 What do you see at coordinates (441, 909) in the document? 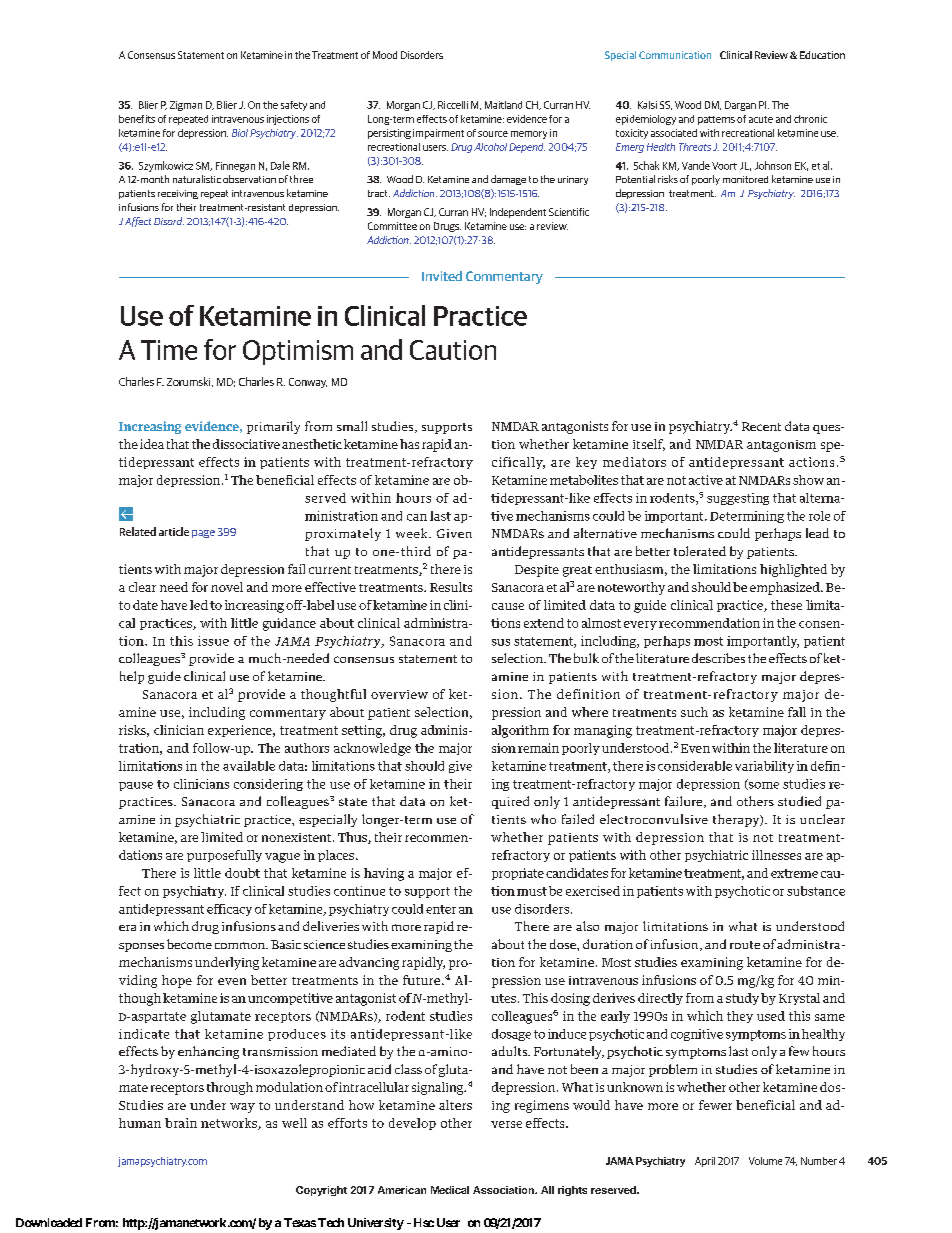
I see `enter` at bounding box center [441, 909].
